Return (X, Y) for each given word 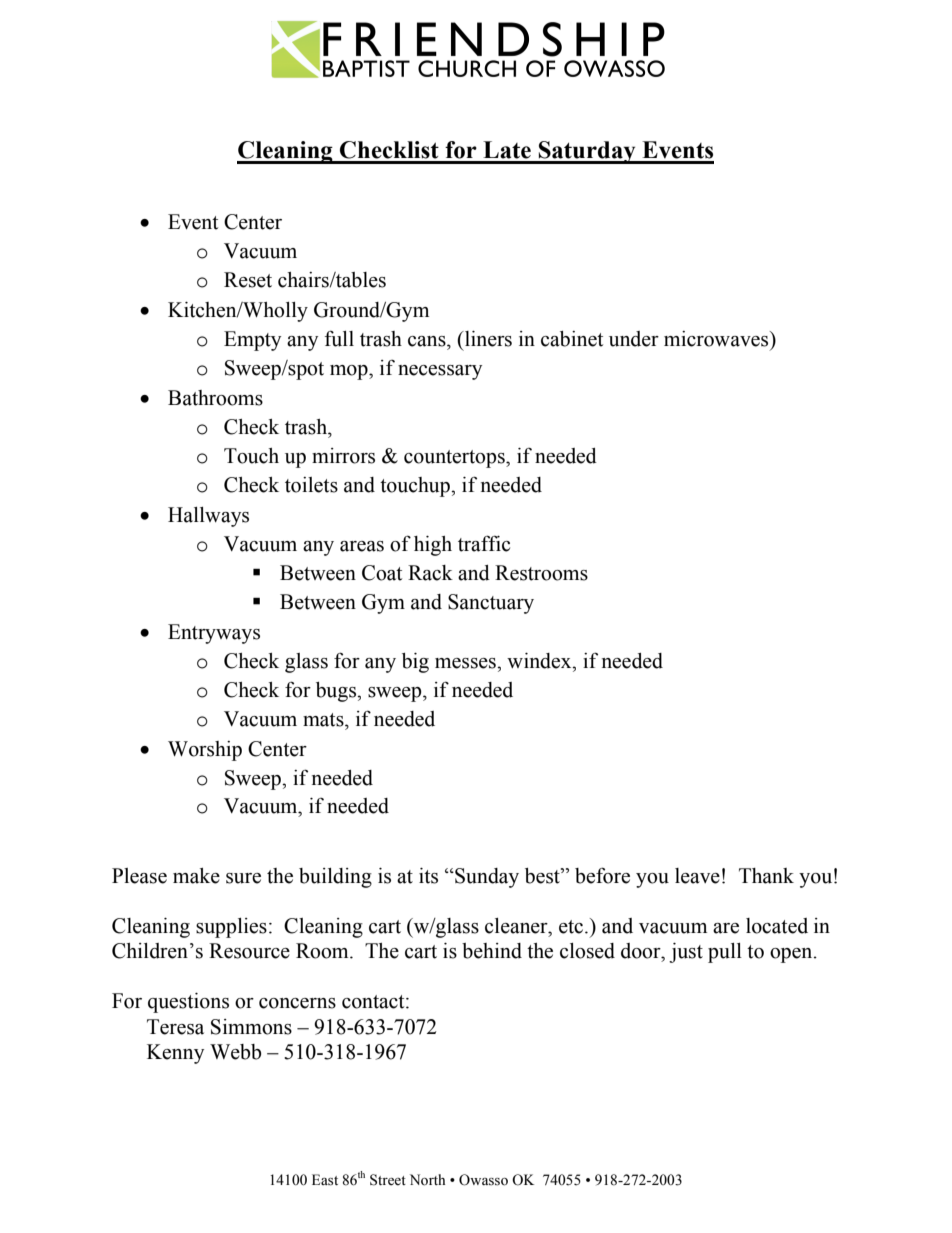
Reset (248, 280)
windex (540, 661)
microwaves (717, 339)
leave (697, 876)
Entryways (214, 634)
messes (466, 663)
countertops (455, 459)
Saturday (587, 152)
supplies (231, 928)
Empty (252, 341)
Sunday (486, 878)
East (325, 1180)
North (427, 1180)
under (634, 339)
